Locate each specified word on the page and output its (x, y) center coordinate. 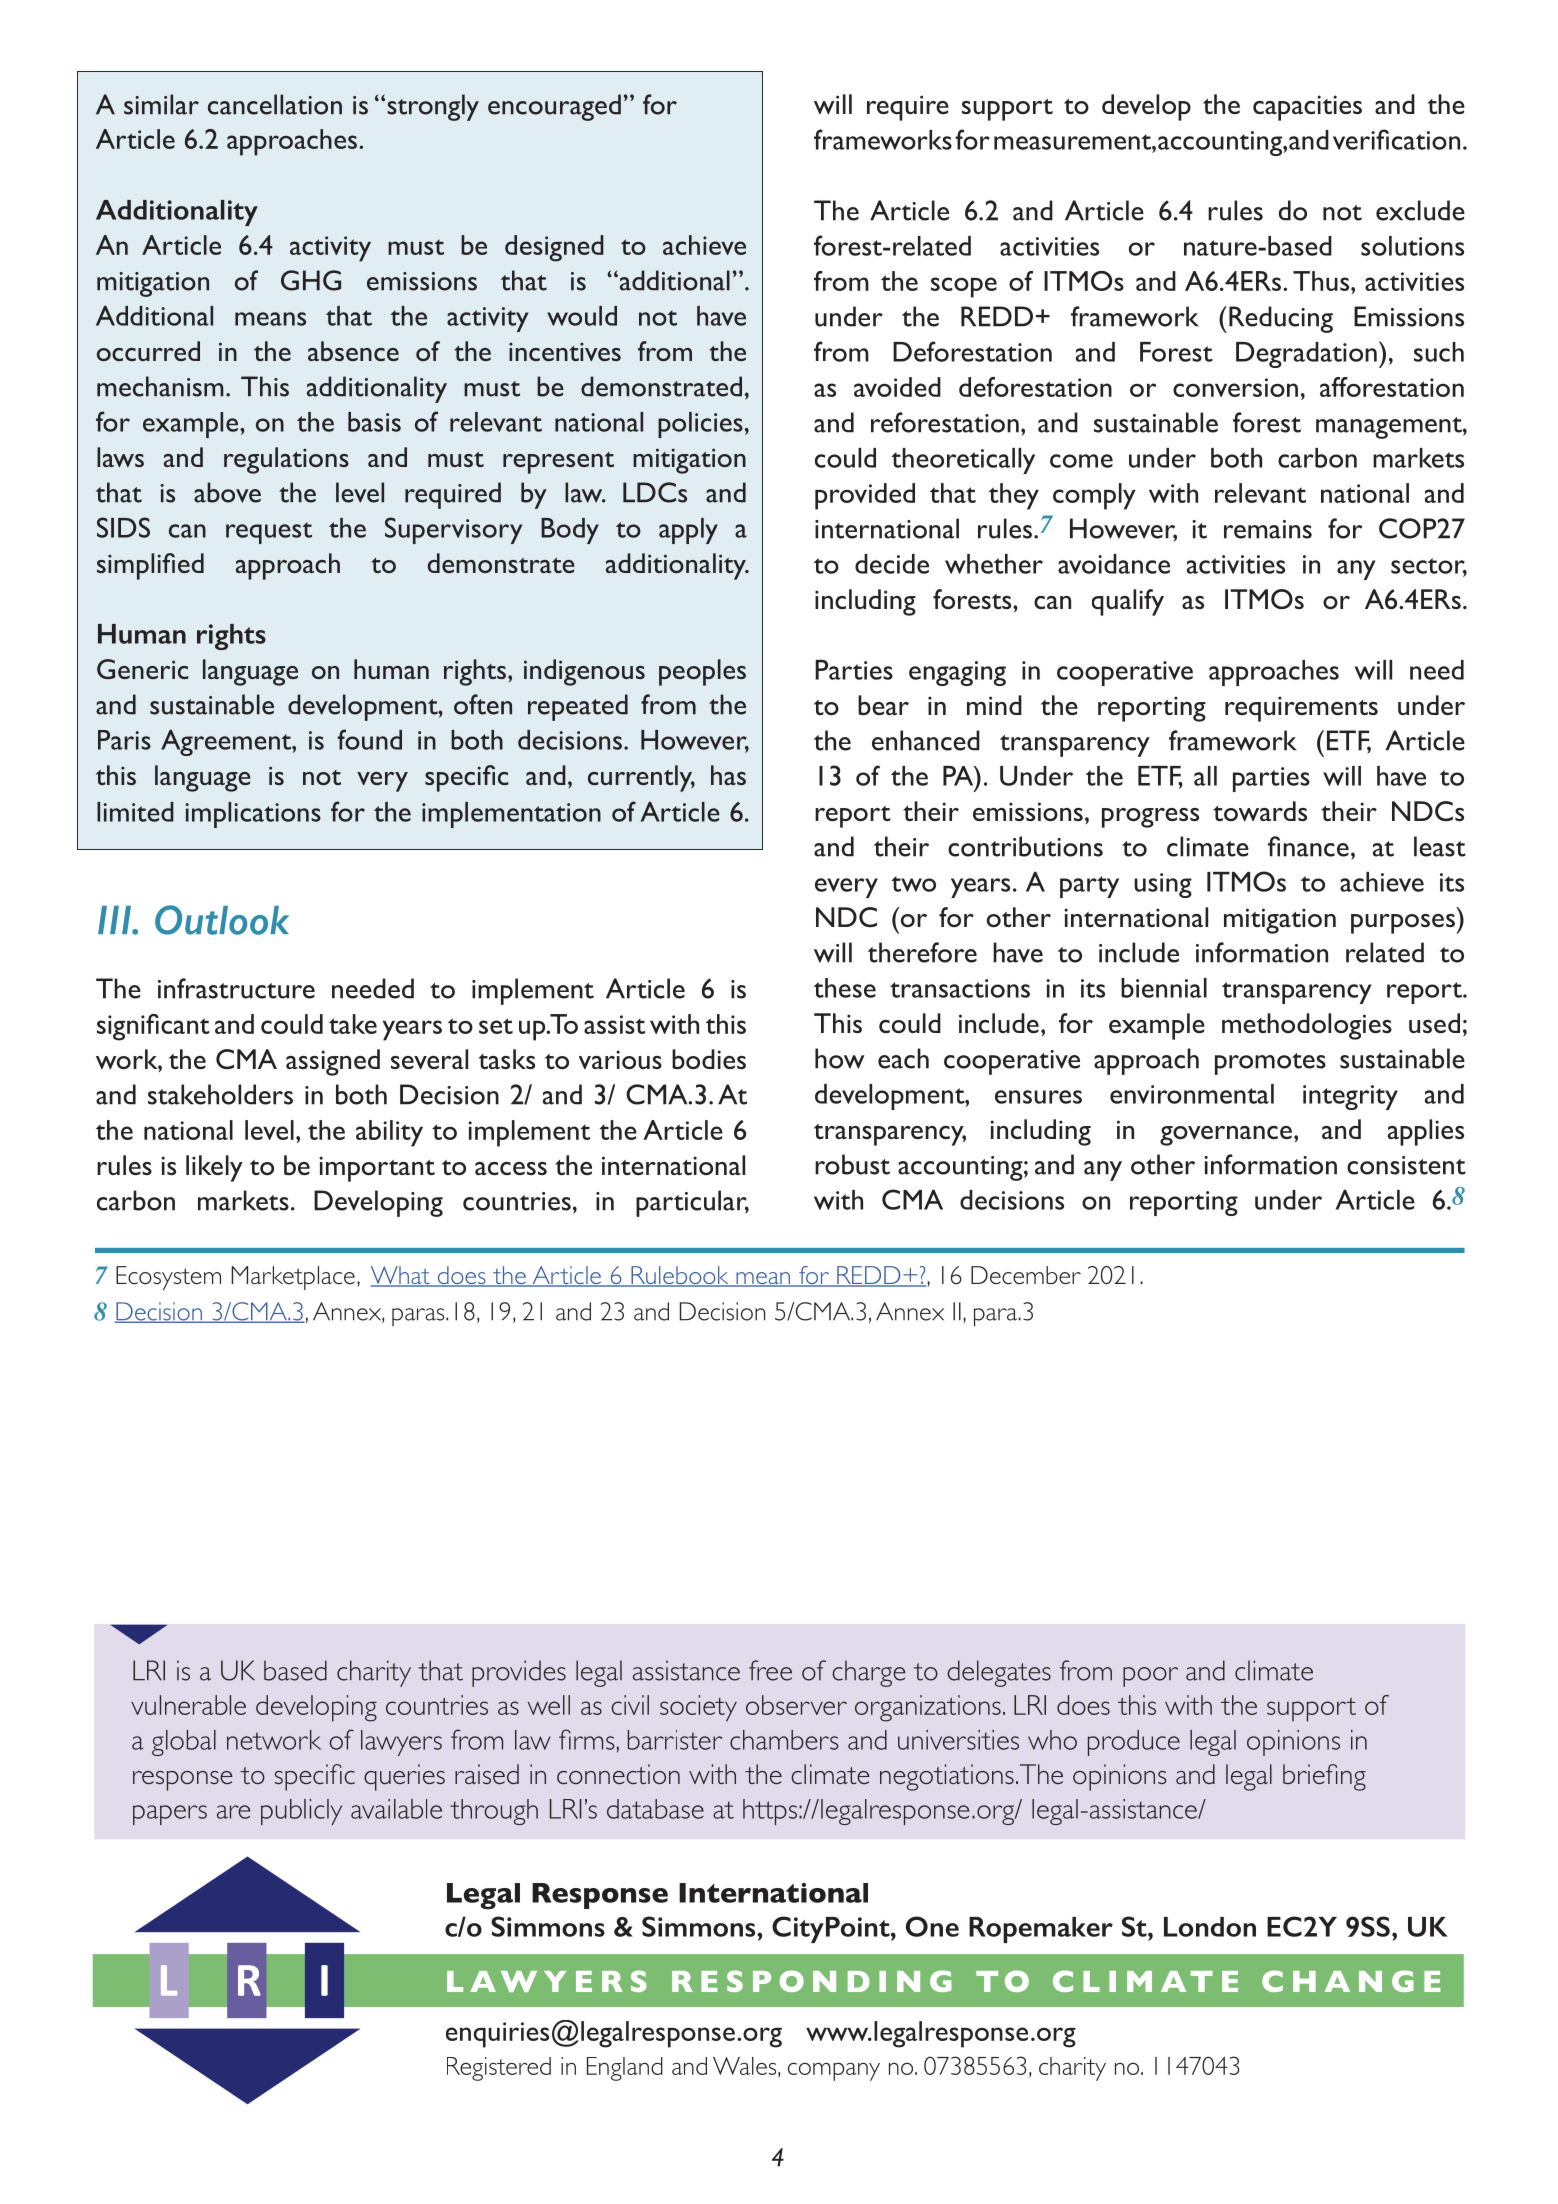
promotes (1270, 1064)
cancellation (275, 104)
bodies (709, 1059)
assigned (333, 1062)
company (834, 2072)
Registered (499, 2069)
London (1210, 1927)
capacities (1307, 108)
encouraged (554, 107)
